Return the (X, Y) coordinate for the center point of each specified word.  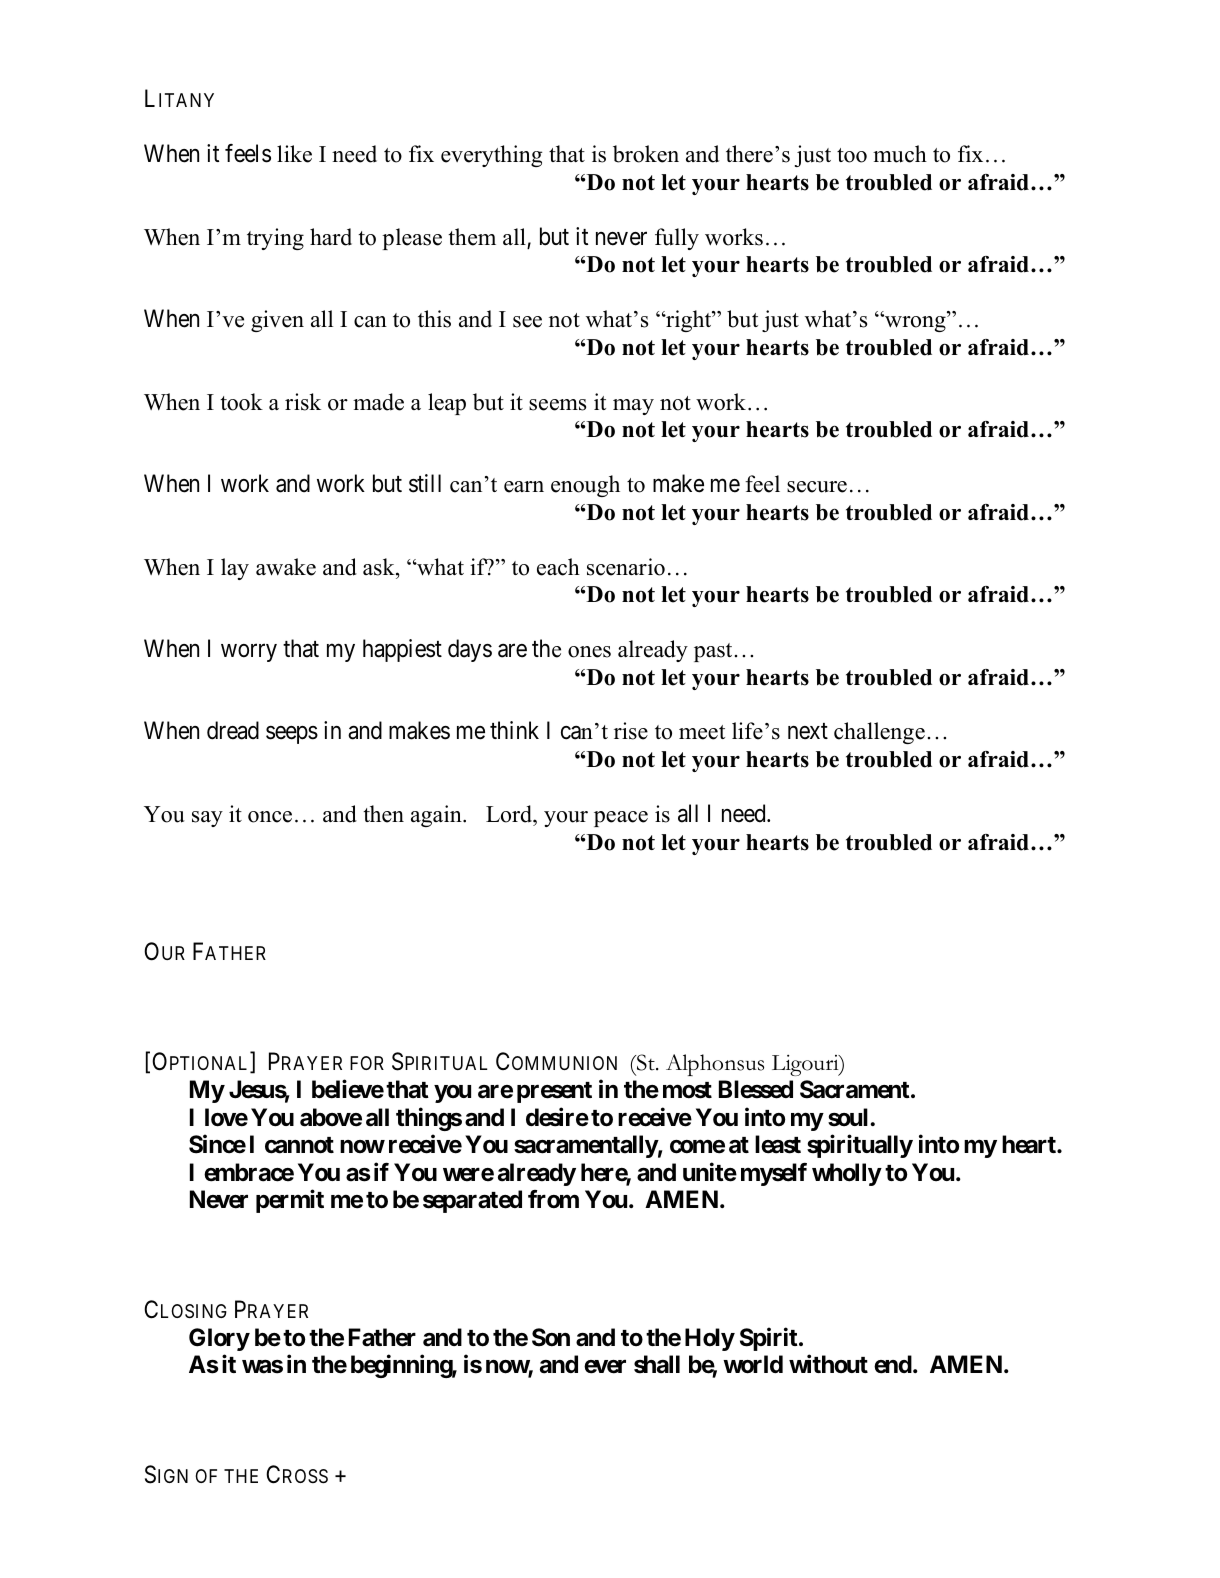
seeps (292, 735)
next (808, 732)
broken (646, 154)
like (294, 154)
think (514, 730)
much (900, 154)
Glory (219, 1339)
